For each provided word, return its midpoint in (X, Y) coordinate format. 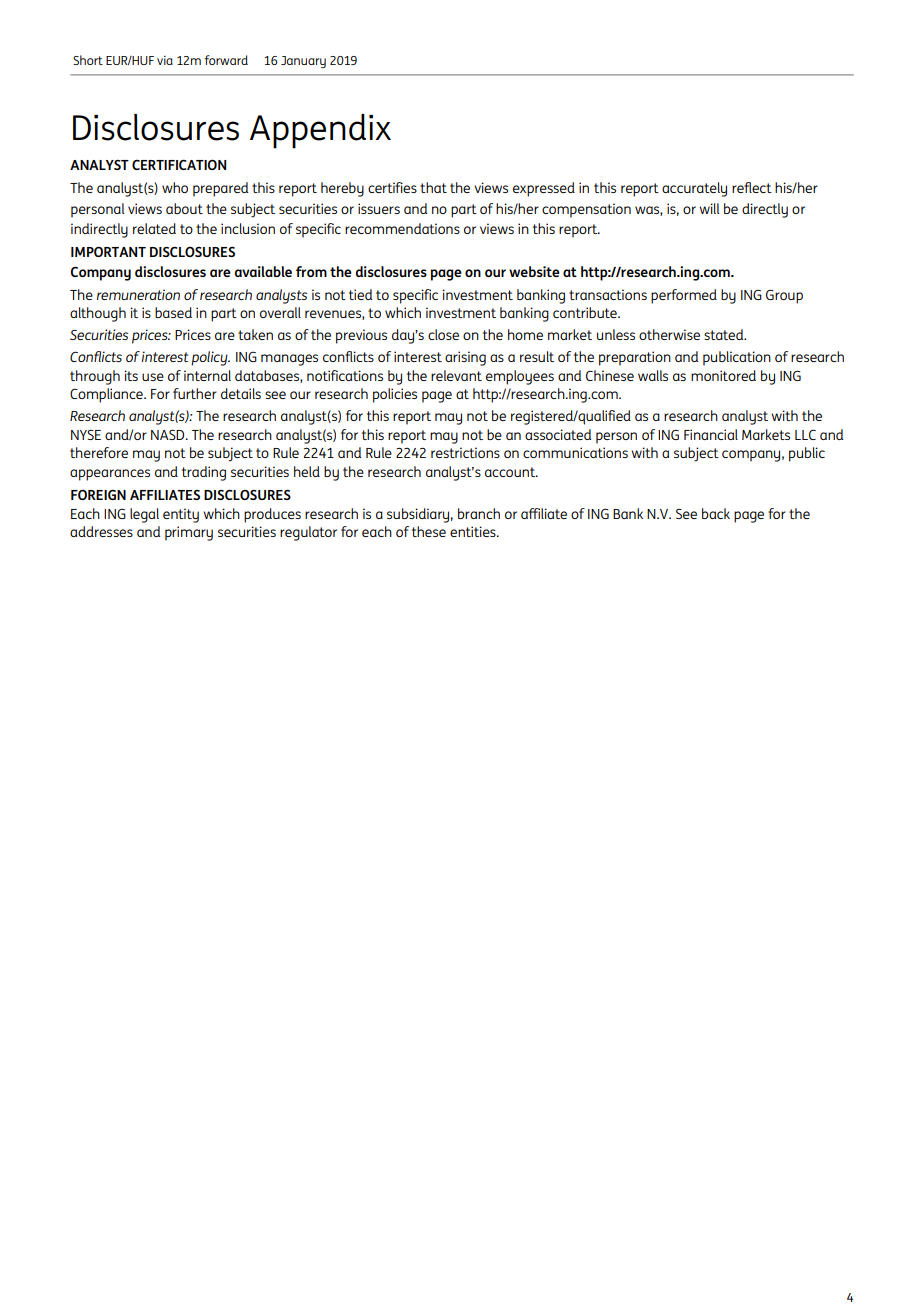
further (195, 393)
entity (181, 515)
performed (684, 296)
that (433, 187)
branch (479, 513)
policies (395, 395)
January (303, 62)
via (165, 60)
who (175, 187)
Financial (711, 434)
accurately (694, 189)
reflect (752, 187)
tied (360, 294)
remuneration (138, 294)
